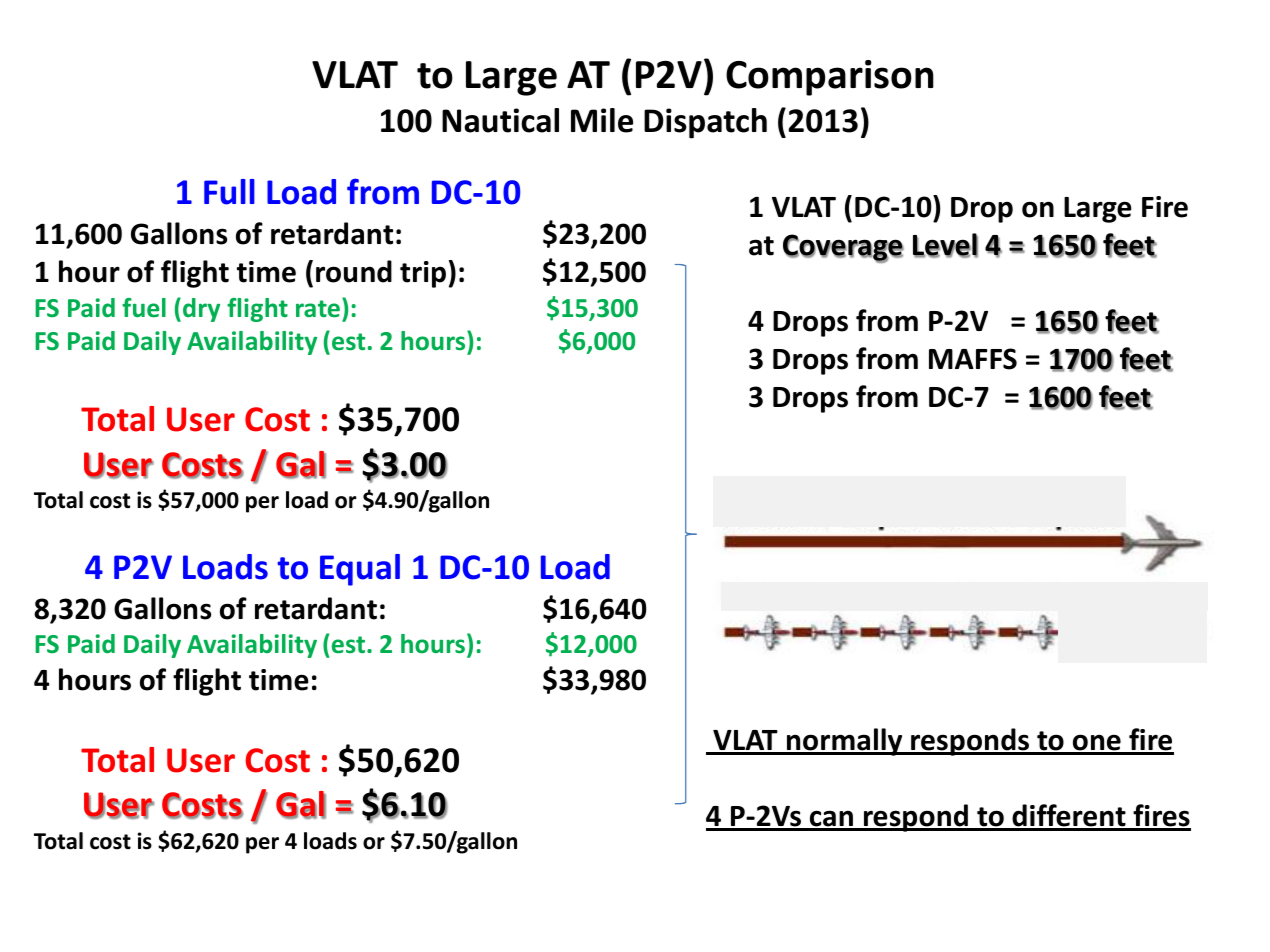 Image resolution: width=1270 pixels, height=952 pixels. I want to click on Full, so click(229, 192).
